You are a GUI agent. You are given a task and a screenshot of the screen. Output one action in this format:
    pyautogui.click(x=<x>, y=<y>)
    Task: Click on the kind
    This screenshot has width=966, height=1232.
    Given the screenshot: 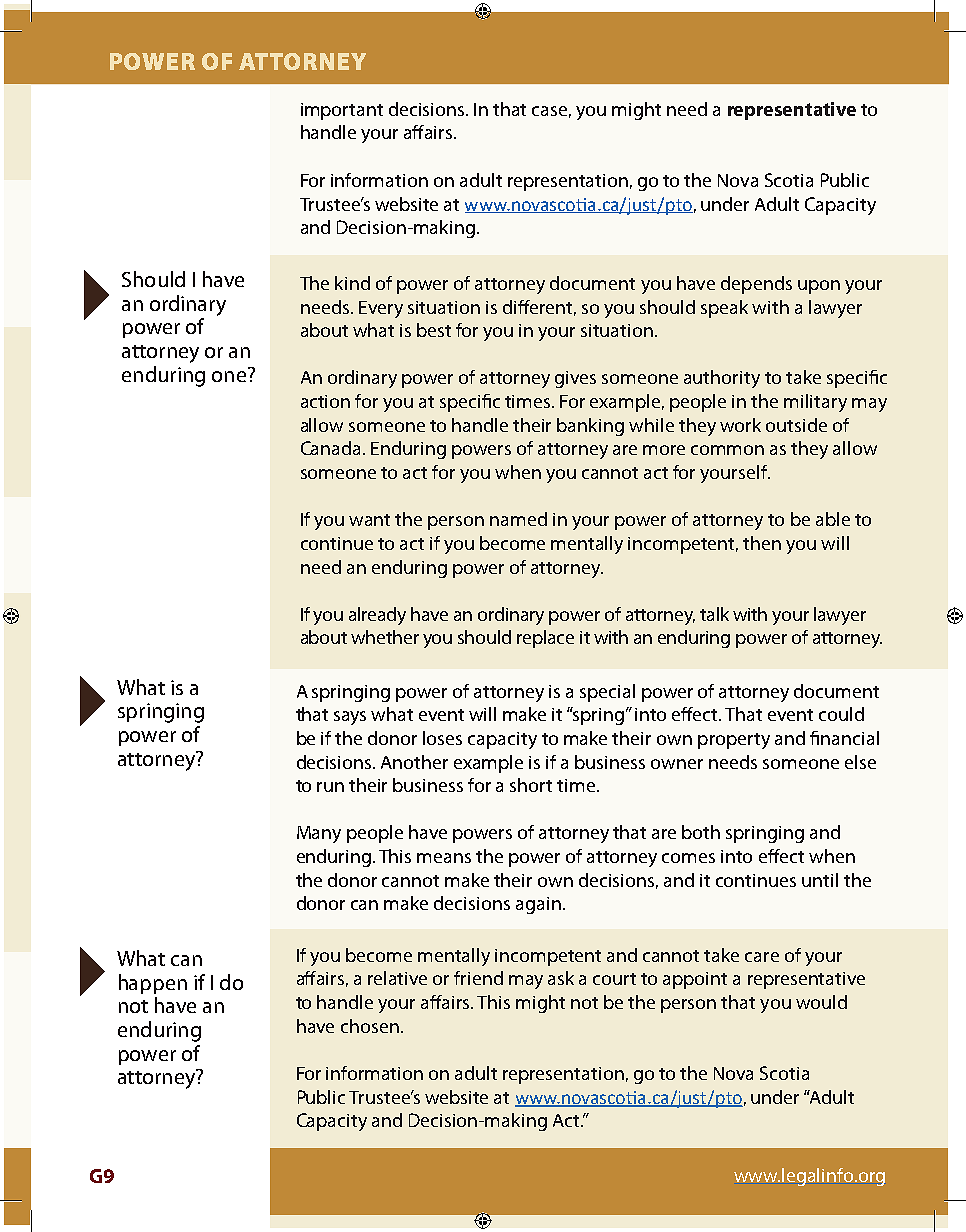 What is the action you would take?
    pyautogui.click(x=352, y=283)
